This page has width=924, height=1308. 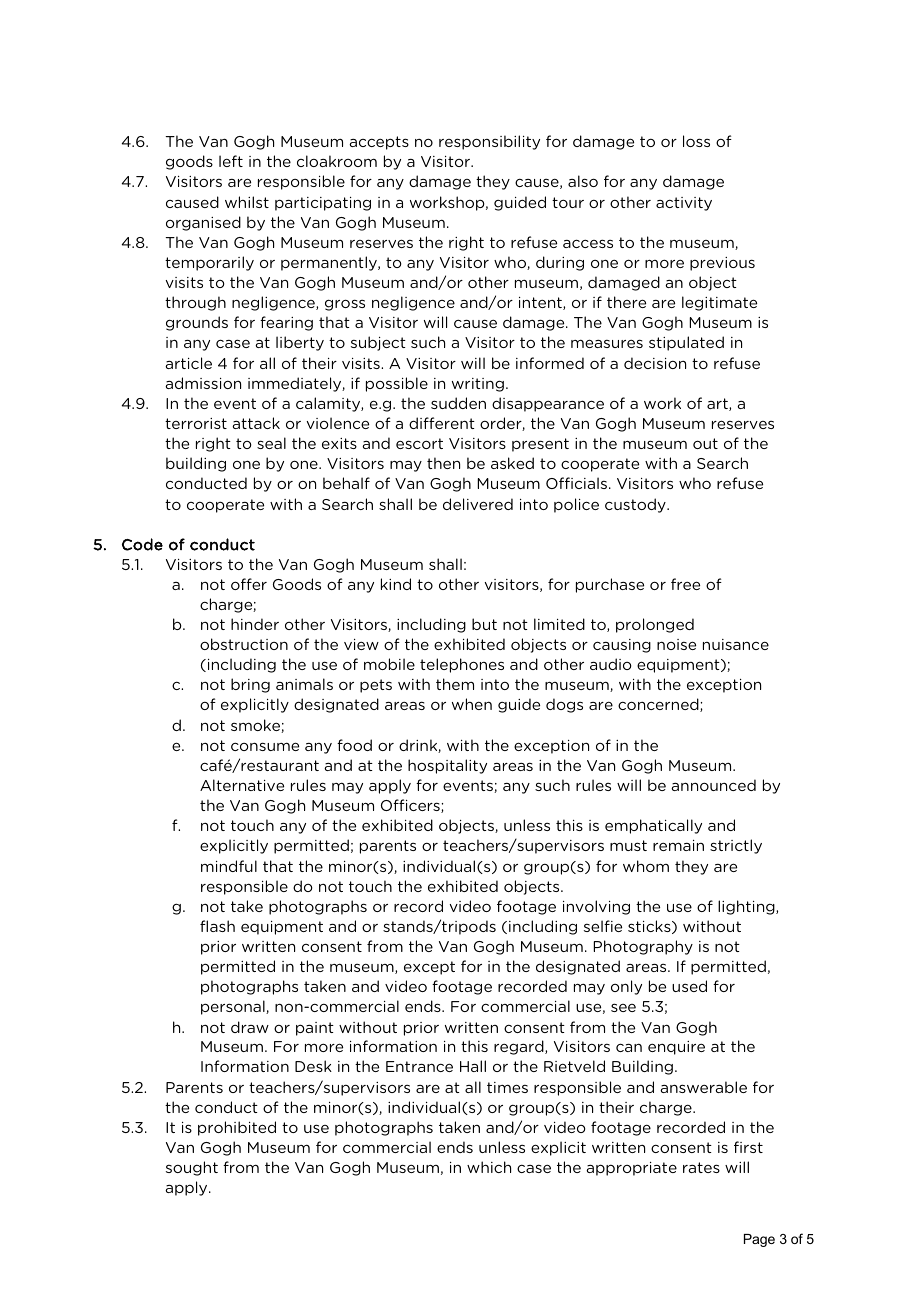 What do you see at coordinates (489, 142) in the page?
I see `responsibility` at bounding box center [489, 142].
